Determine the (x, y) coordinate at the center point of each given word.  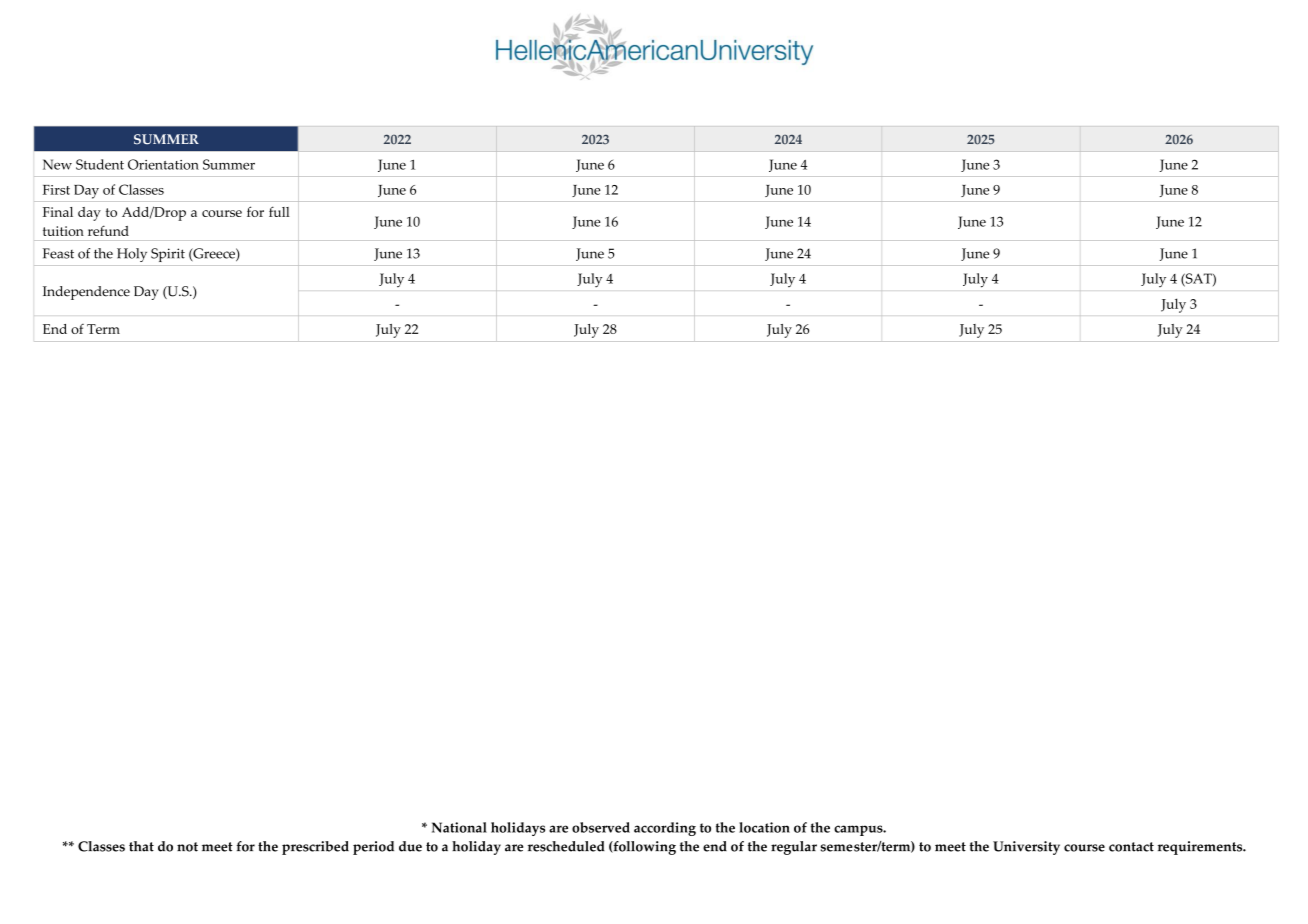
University (1026, 848)
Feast (58, 253)
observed (601, 827)
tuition (63, 231)
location (764, 827)
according (665, 829)
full (279, 211)
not (187, 847)
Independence (86, 293)
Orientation (163, 164)
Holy (132, 255)
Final (58, 212)
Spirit (168, 255)
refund (108, 230)
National (459, 827)
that (141, 846)
